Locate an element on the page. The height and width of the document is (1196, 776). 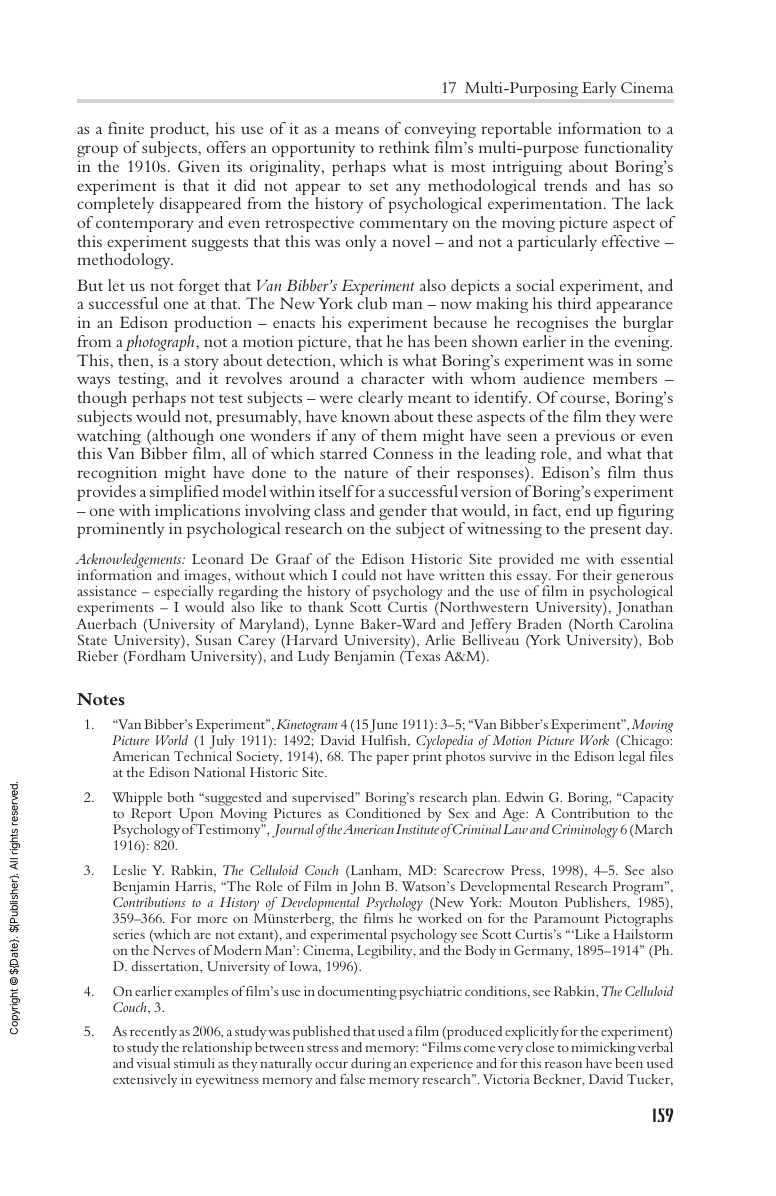
visual is located at coordinates (153, 1063).
